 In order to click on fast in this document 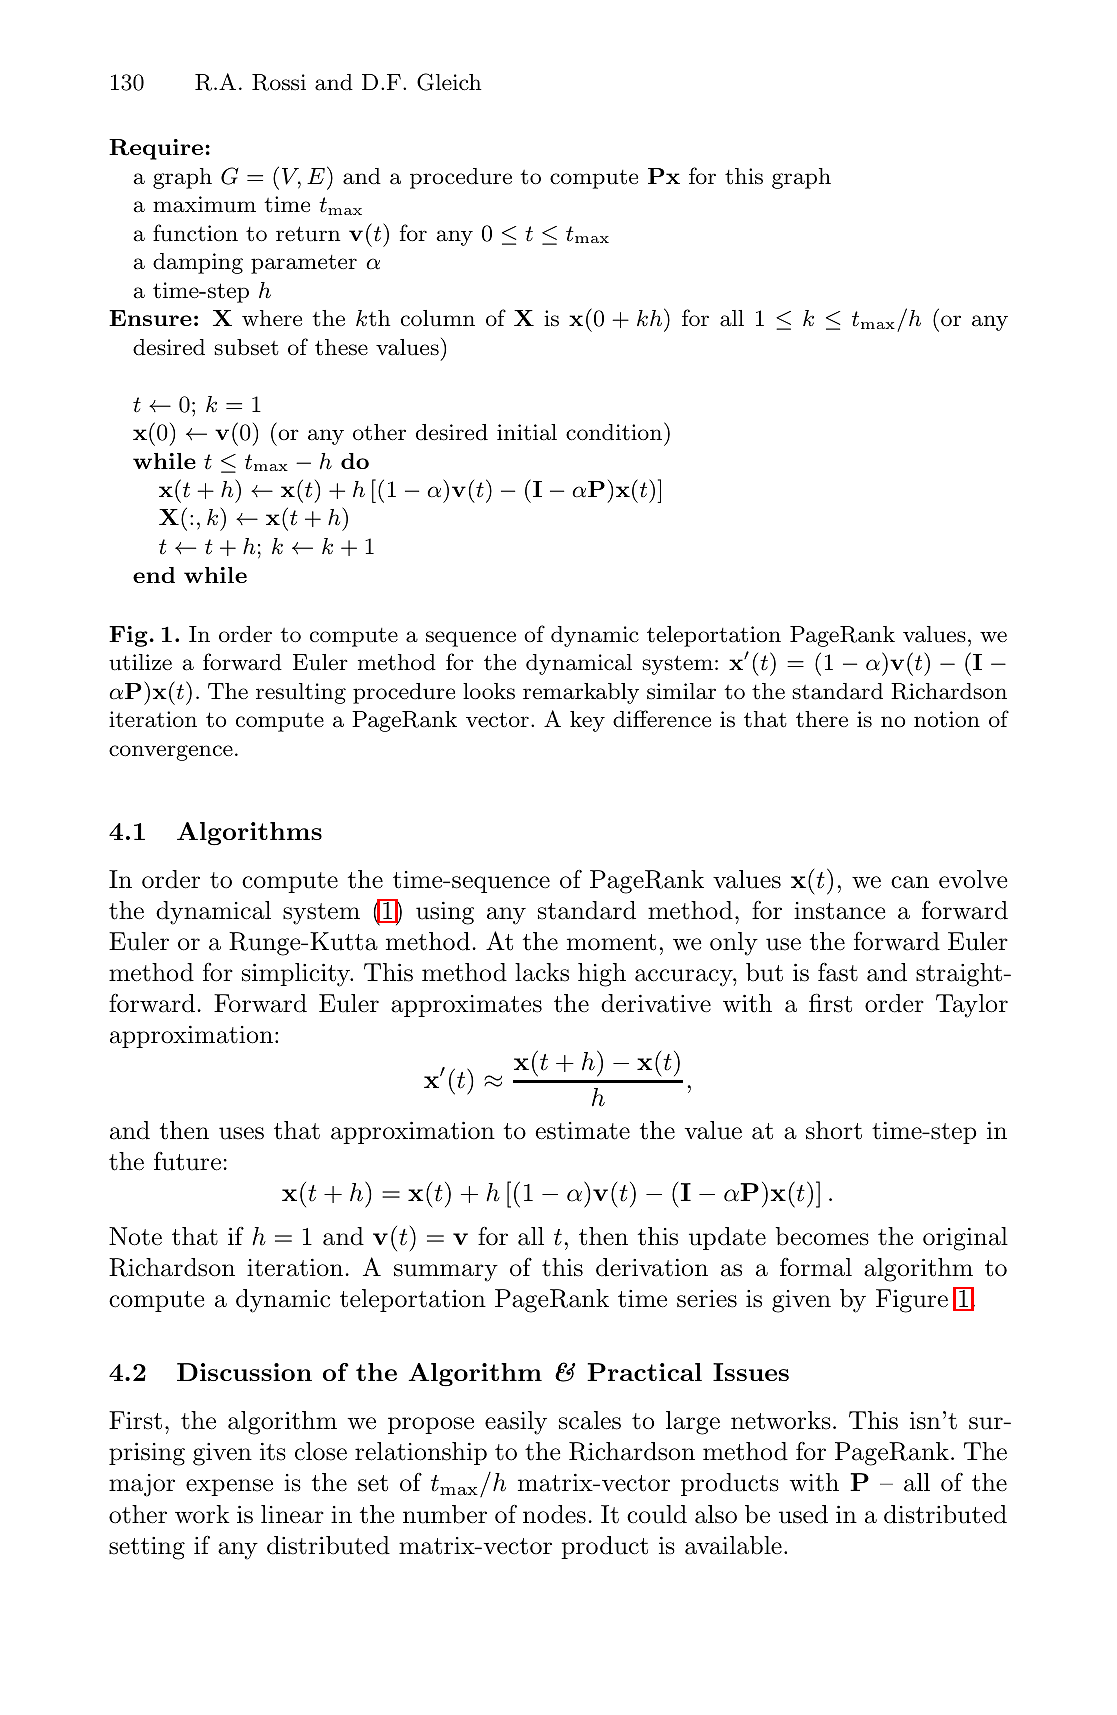, I will do `click(838, 972)`.
